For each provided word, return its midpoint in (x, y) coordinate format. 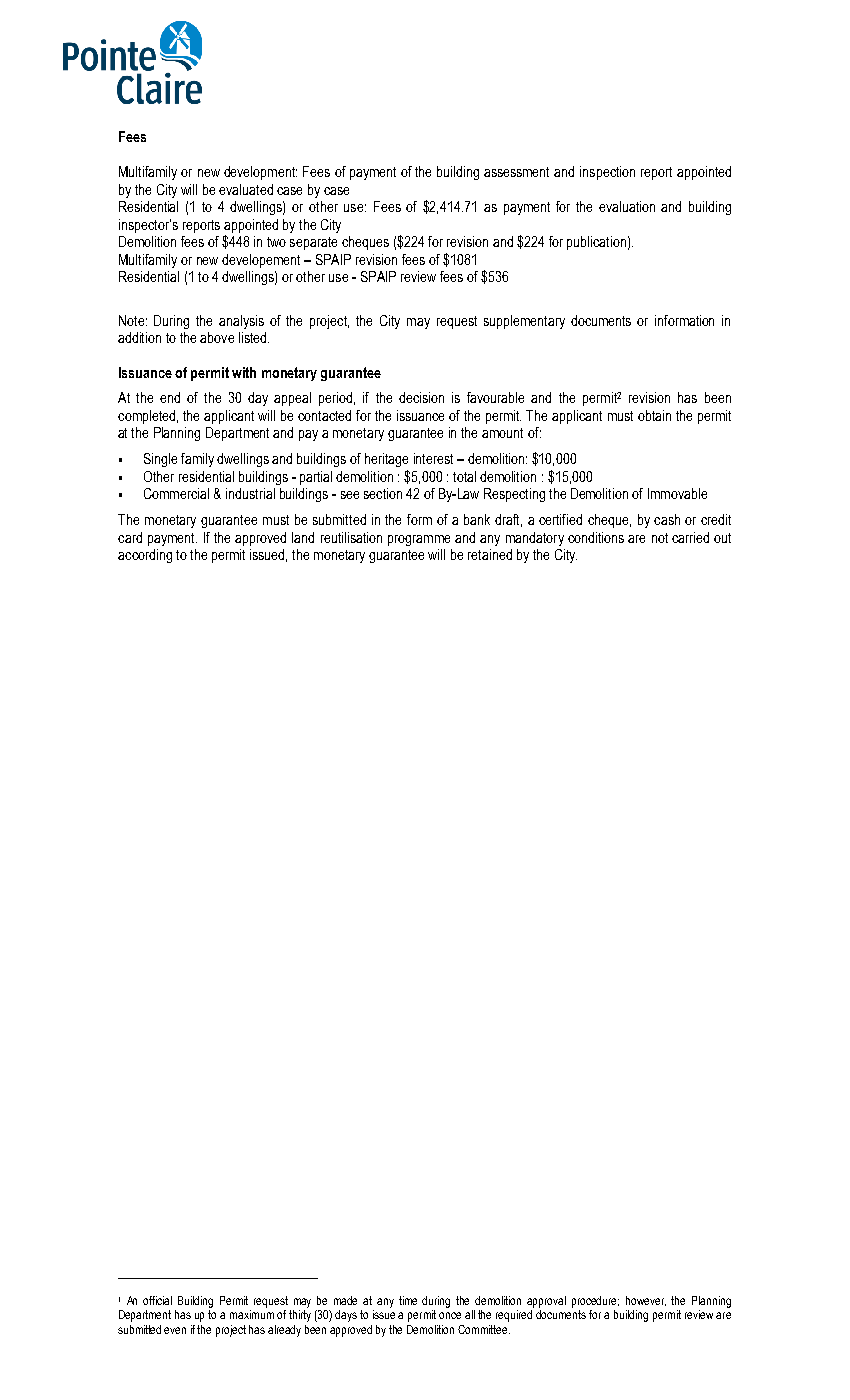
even (175, 1330)
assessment (516, 172)
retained (490, 554)
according (145, 556)
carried (690, 537)
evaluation (627, 206)
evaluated (246, 189)
